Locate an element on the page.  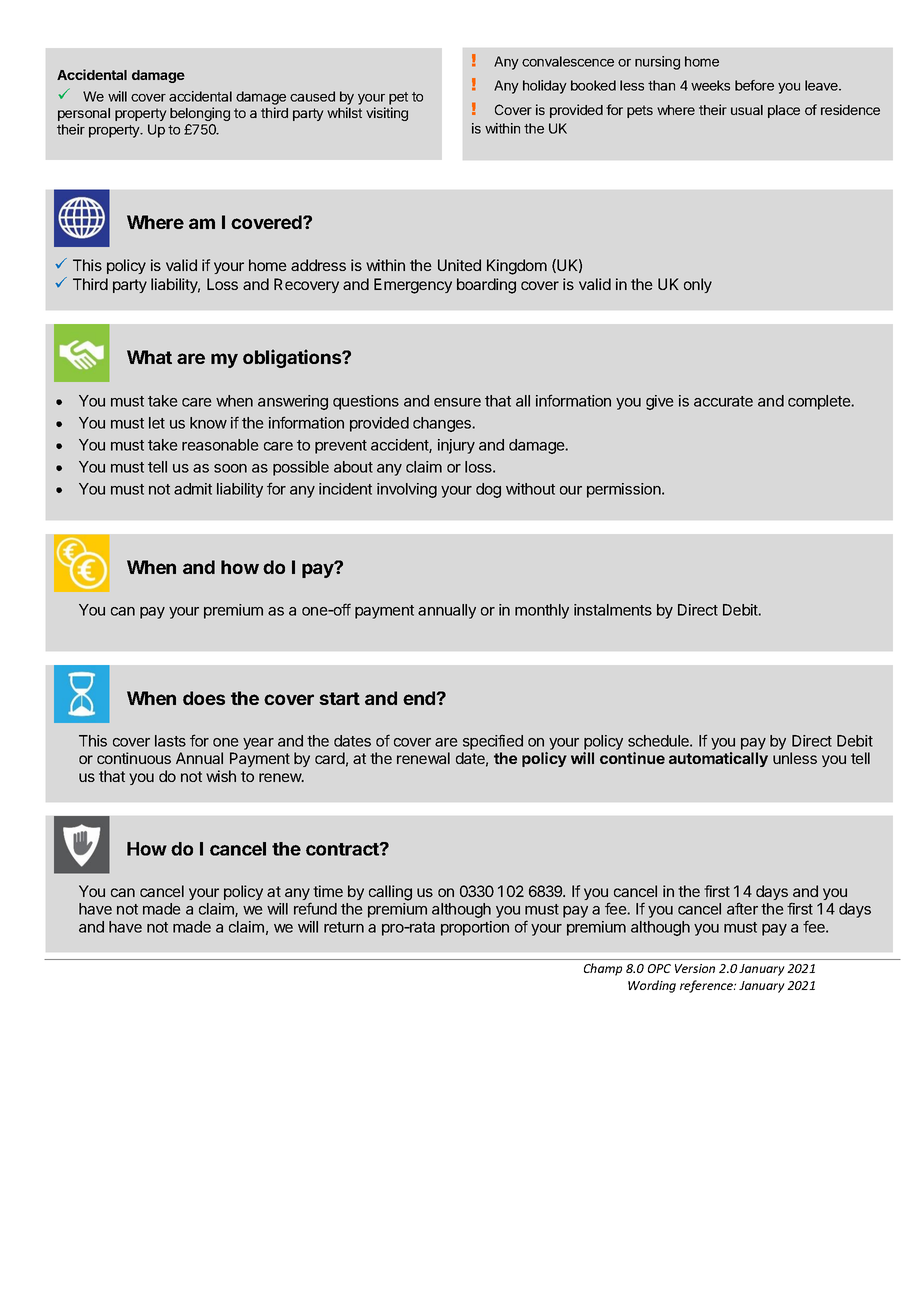
automatically is located at coordinates (718, 759).
